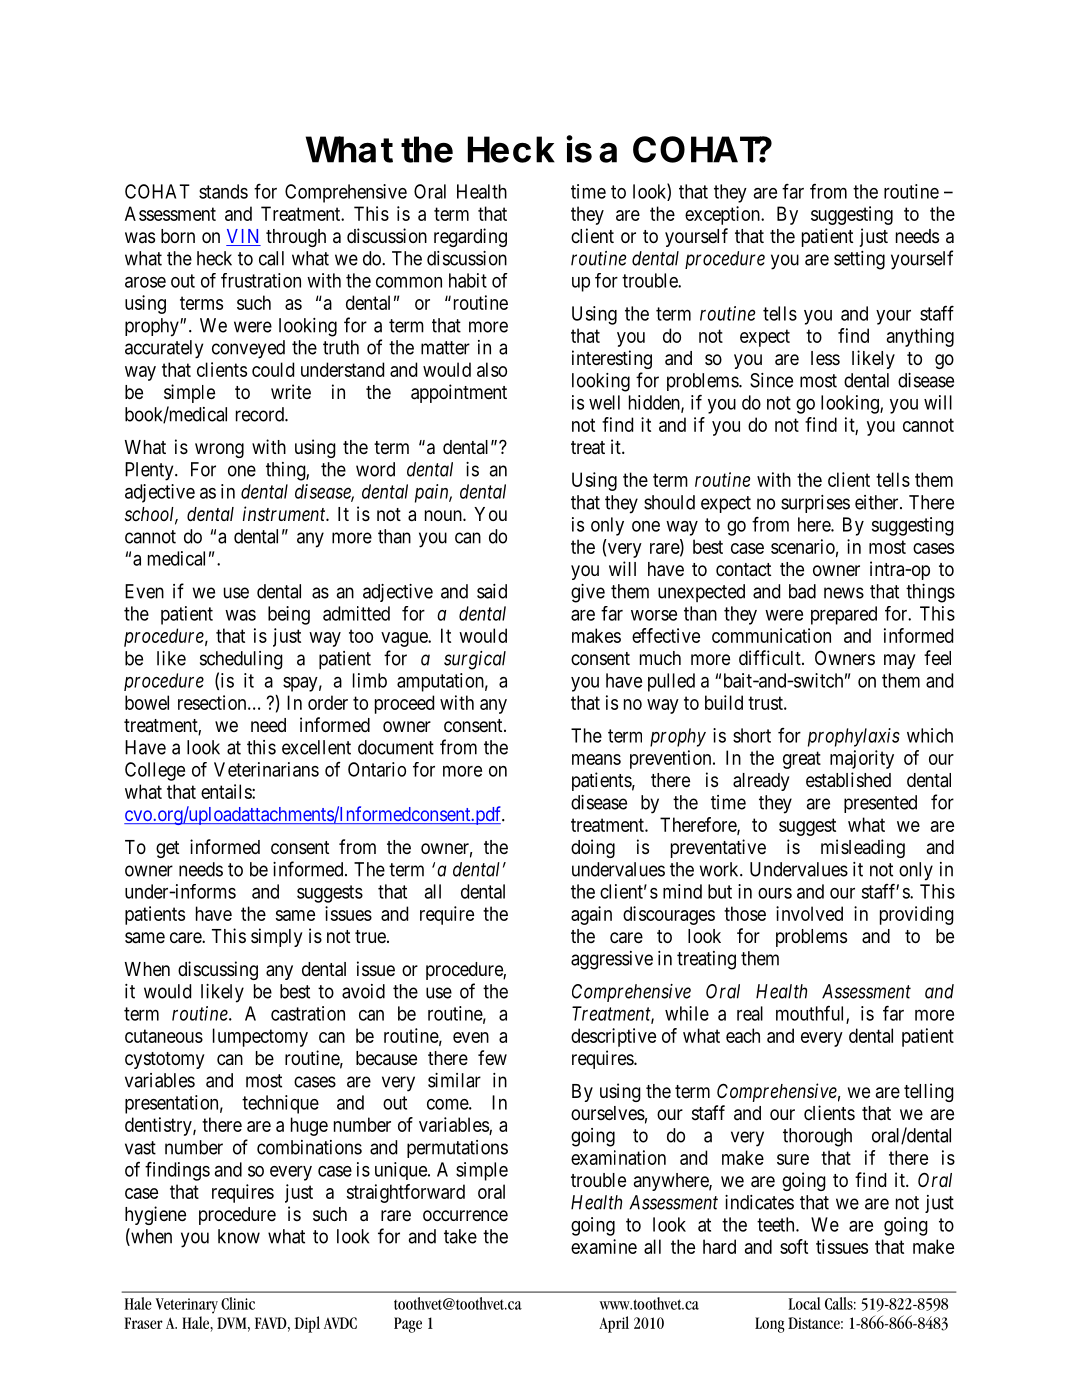 The image size is (1078, 1395). Describe the element at coordinates (804, 1303) in the screenshot. I see `Local` at that location.
